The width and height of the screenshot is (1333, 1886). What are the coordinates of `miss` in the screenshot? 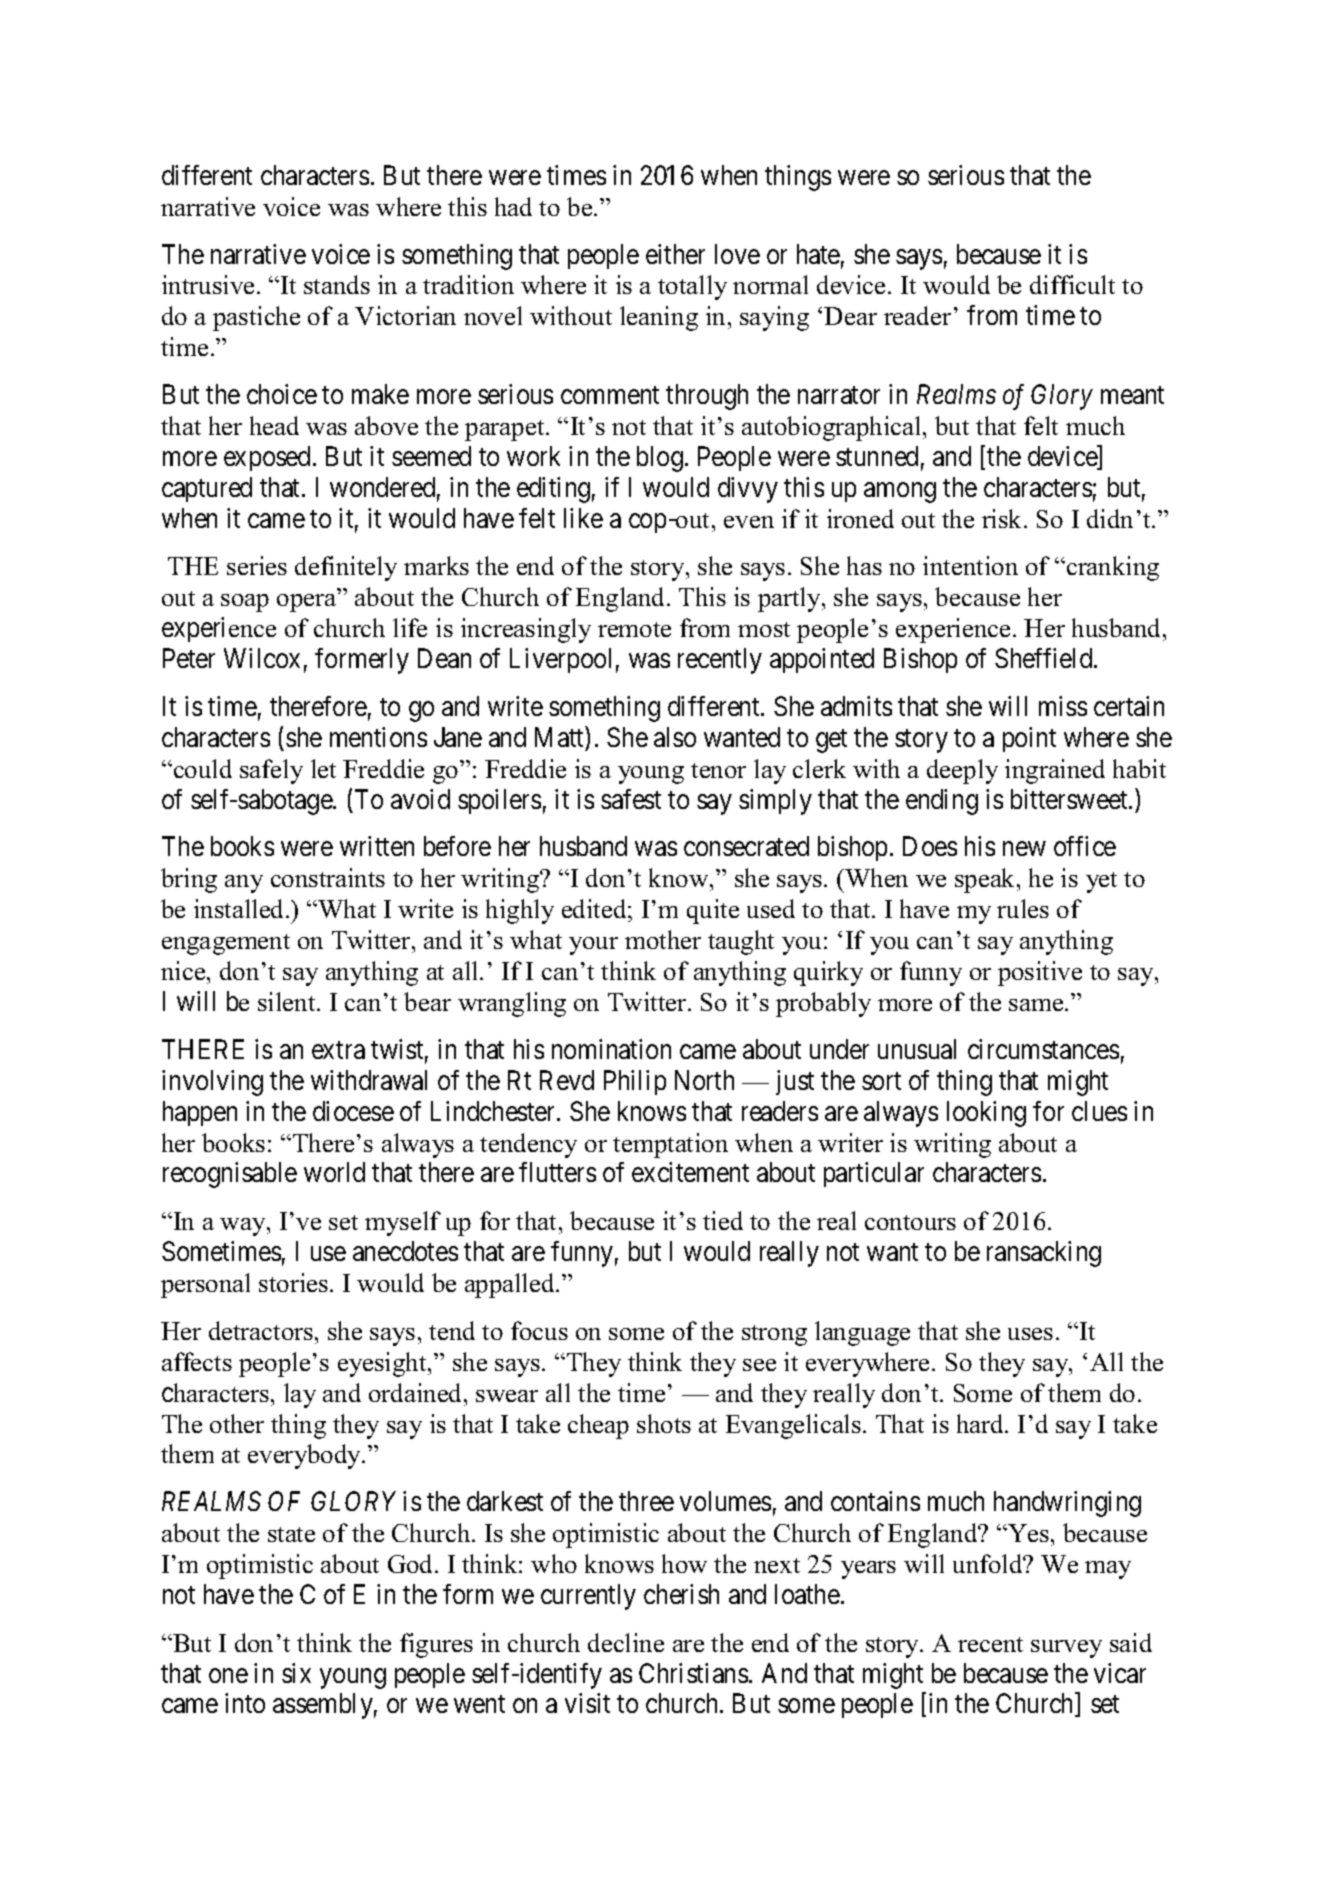 It's located at (1063, 706).
